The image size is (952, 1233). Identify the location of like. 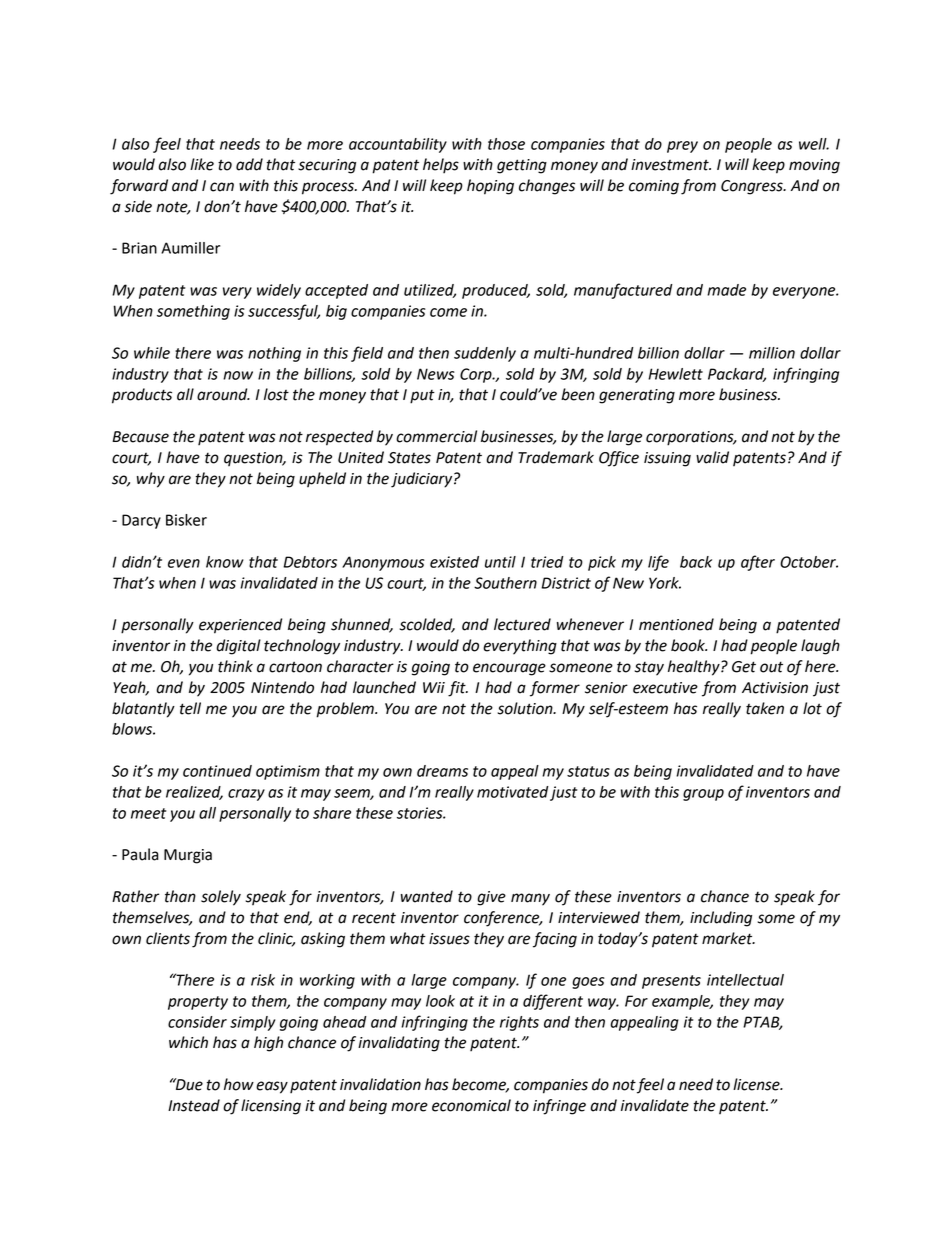
(202, 164).
